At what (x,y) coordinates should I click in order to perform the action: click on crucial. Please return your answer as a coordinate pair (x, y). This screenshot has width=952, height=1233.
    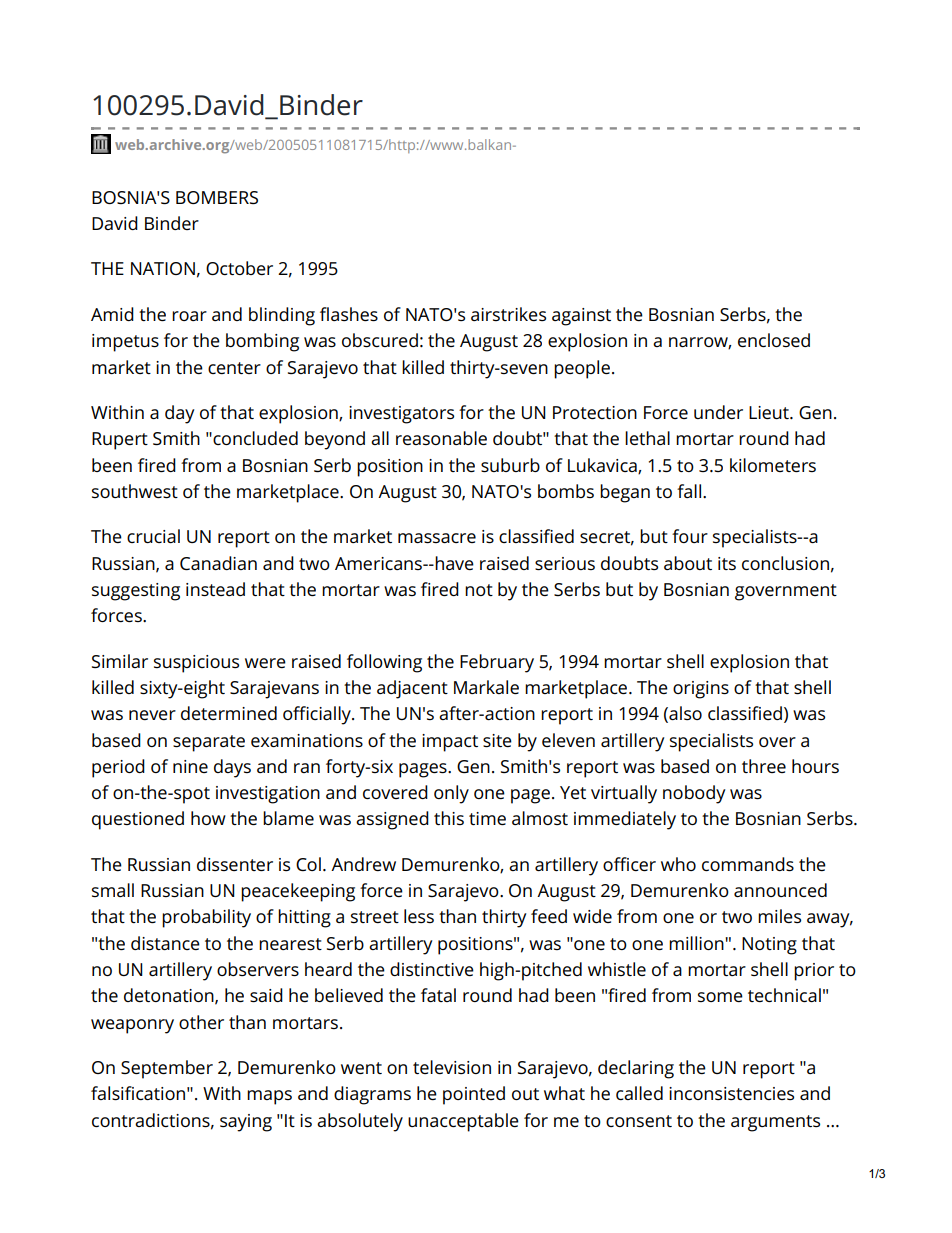
    Looking at the image, I should click on (153, 536).
